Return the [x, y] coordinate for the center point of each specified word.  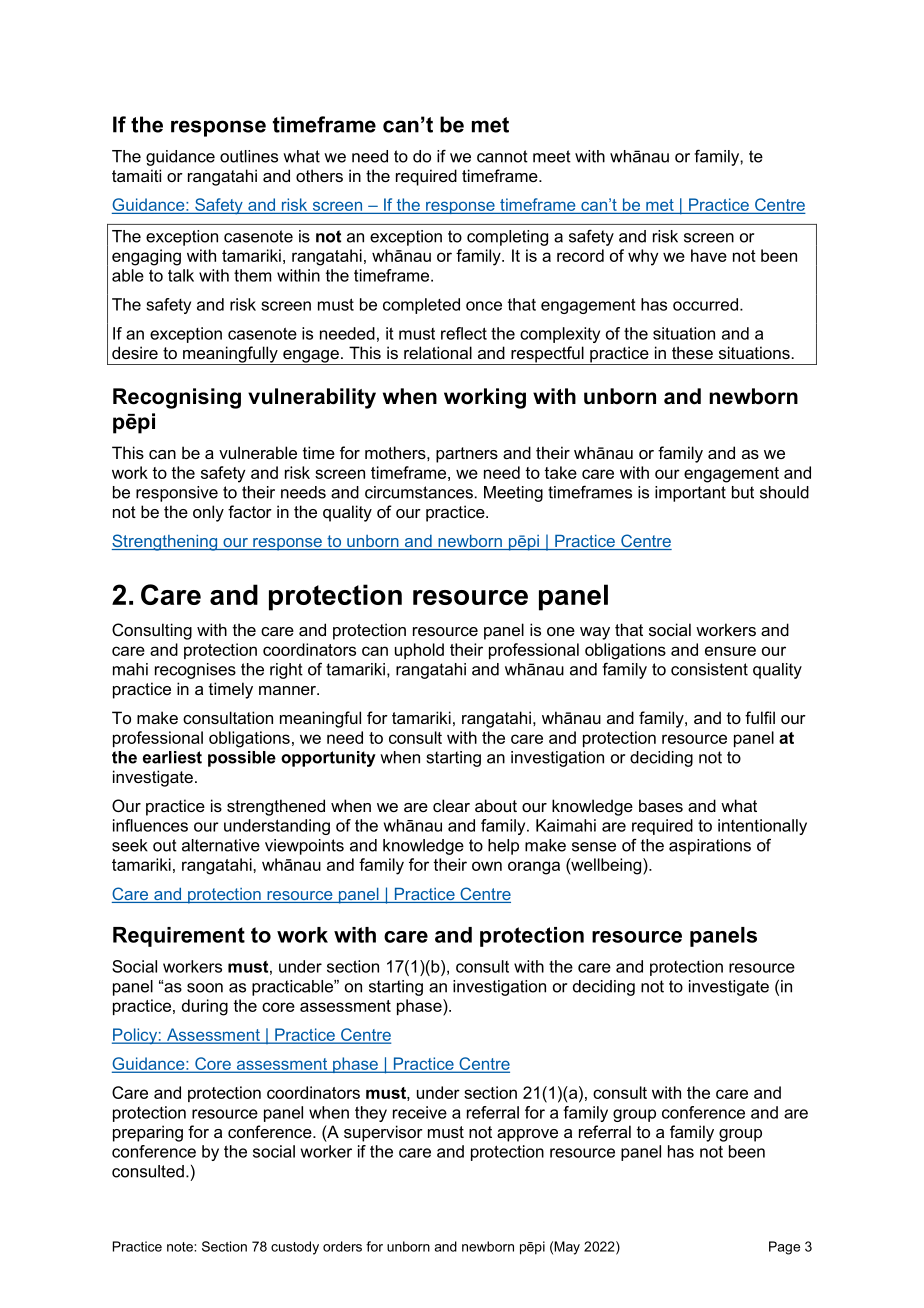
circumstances [419, 492]
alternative [221, 845]
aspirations [710, 847]
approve [527, 1135]
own [487, 866]
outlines [249, 156]
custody [295, 1248]
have [709, 255]
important [690, 494]
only [208, 513]
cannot [502, 156]
